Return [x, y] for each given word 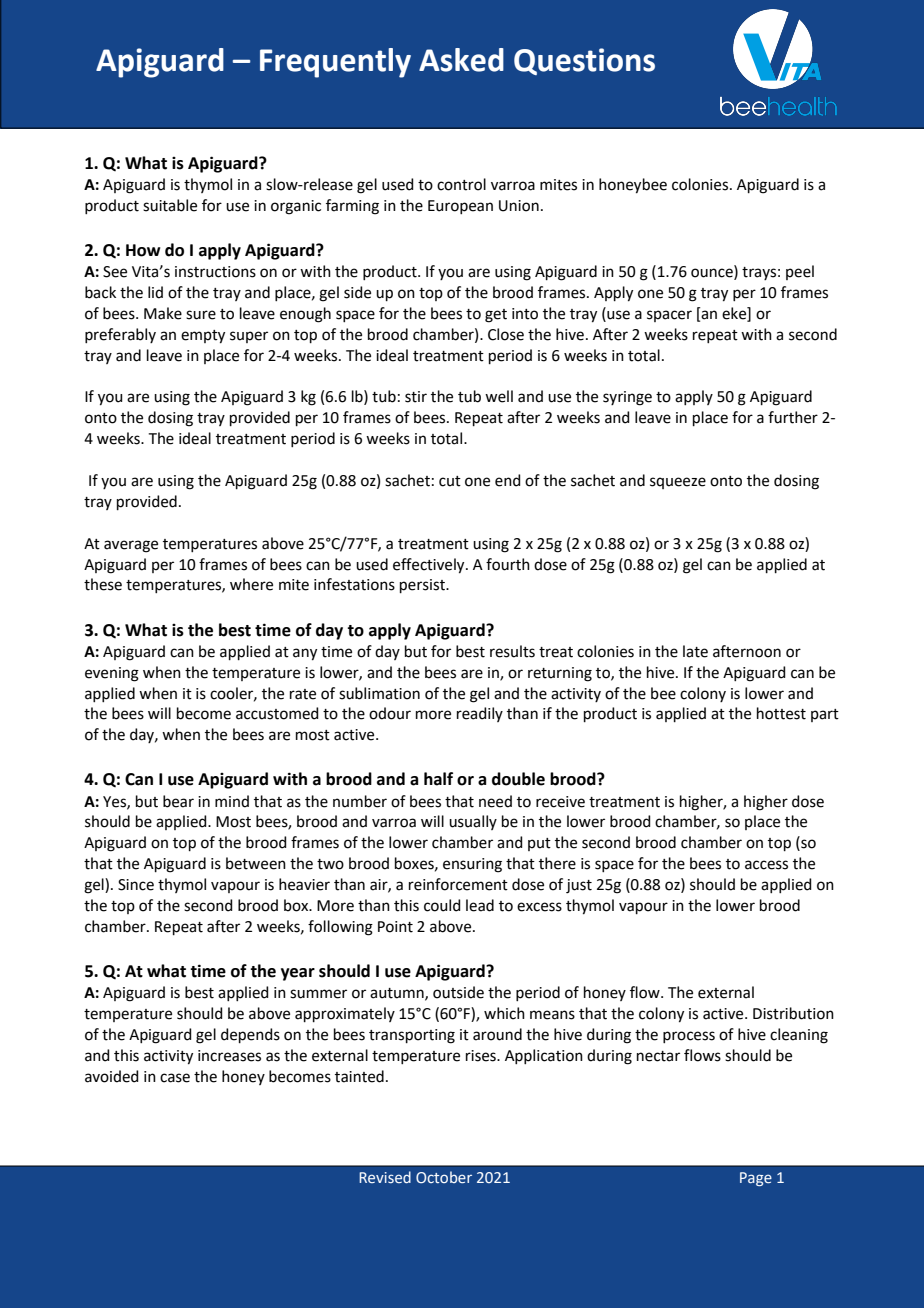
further [793, 417]
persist [423, 586]
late [695, 651]
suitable [170, 205]
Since [136, 885]
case [175, 1078]
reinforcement [458, 884]
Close [506, 334]
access [766, 865]
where [251, 584]
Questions [584, 61]
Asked [461, 60]
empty [203, 337]
